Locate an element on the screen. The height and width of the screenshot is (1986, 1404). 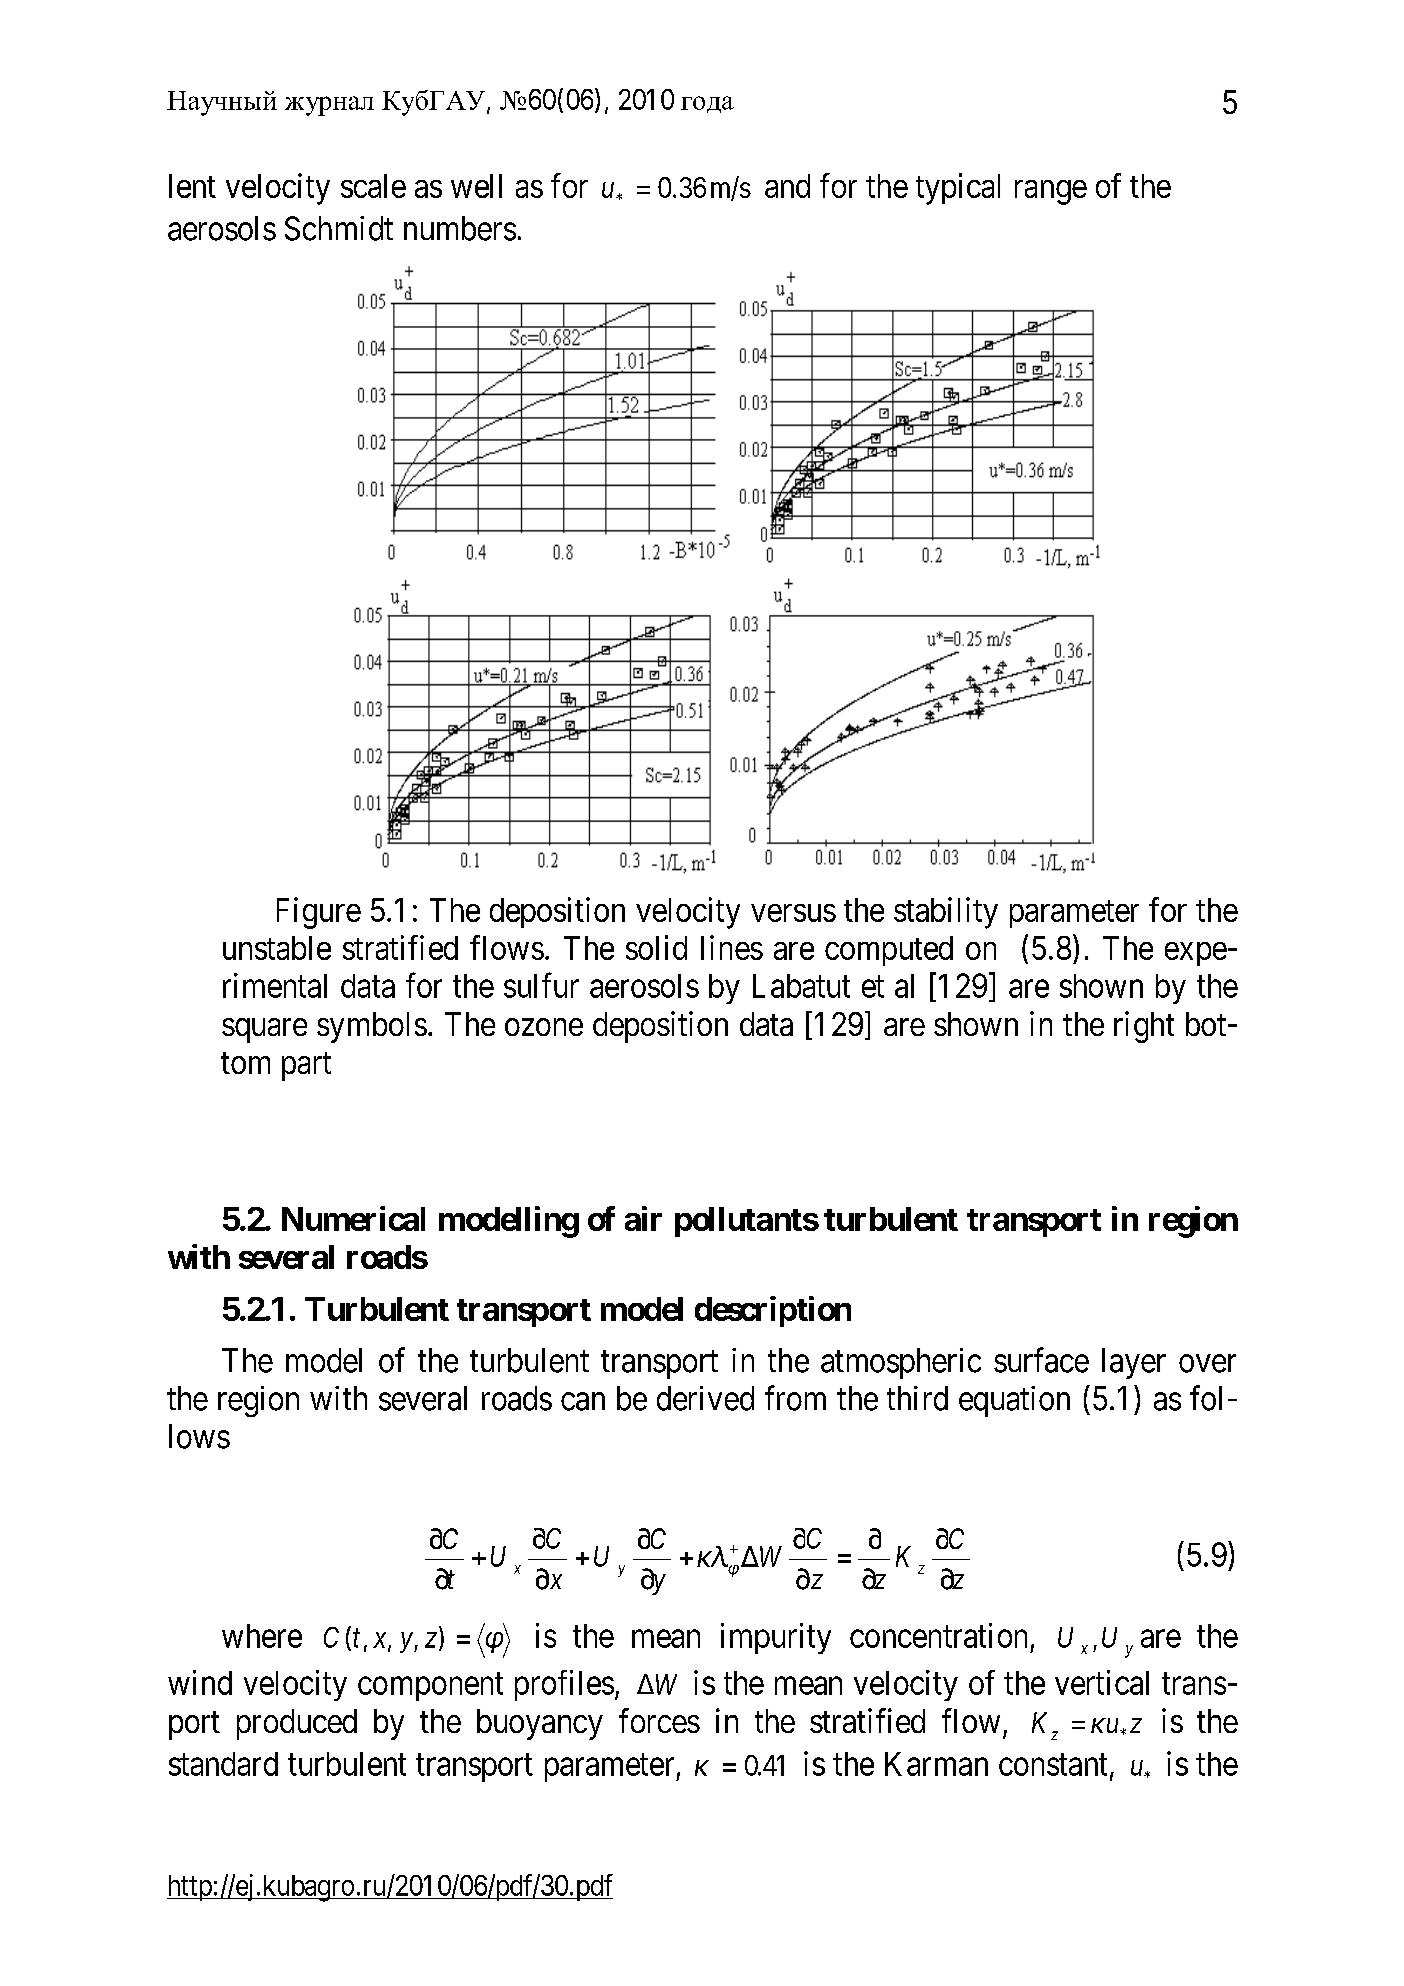
stability is located at coordinates (946, 913).
